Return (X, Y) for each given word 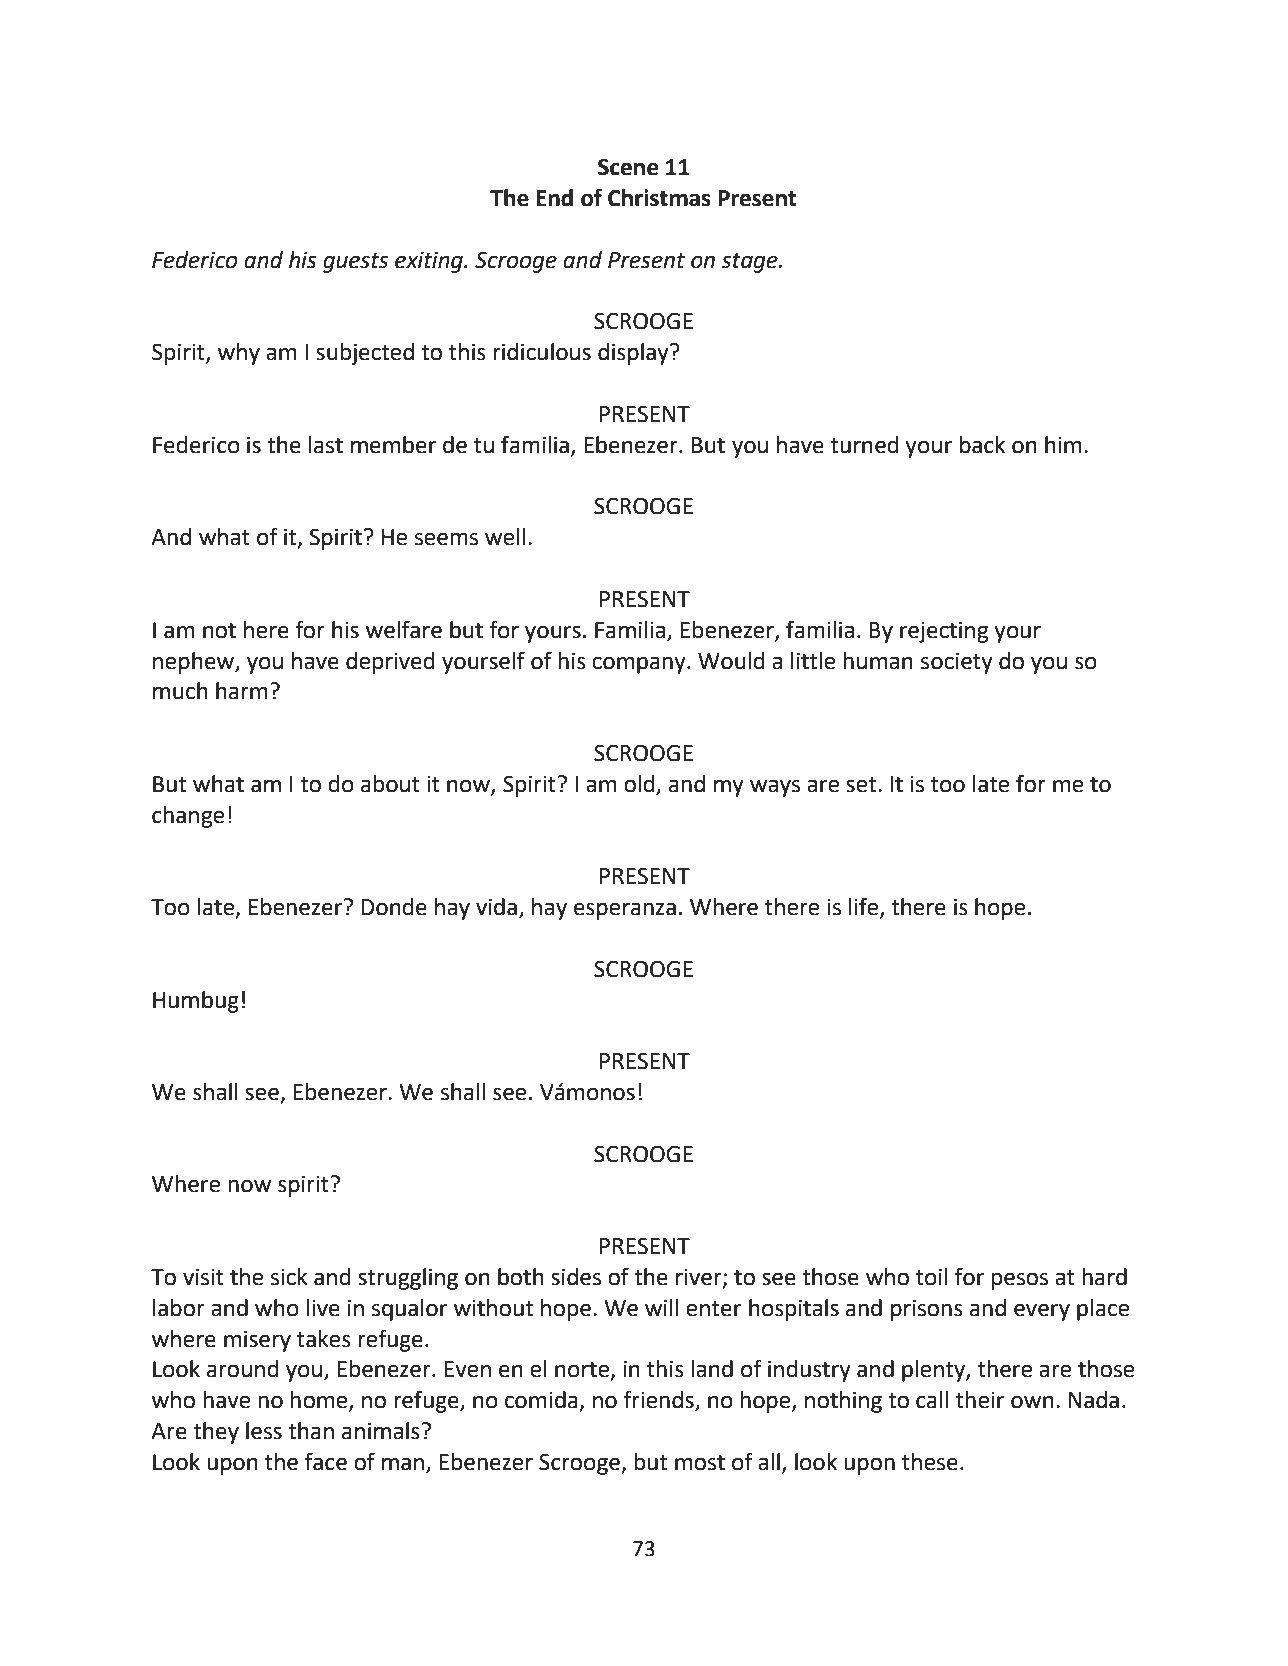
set (862, 785)
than (311, 1431)
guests (355, 263)
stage (750, 263)
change (188, 817)
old (639, 784)
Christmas (659, 198)
